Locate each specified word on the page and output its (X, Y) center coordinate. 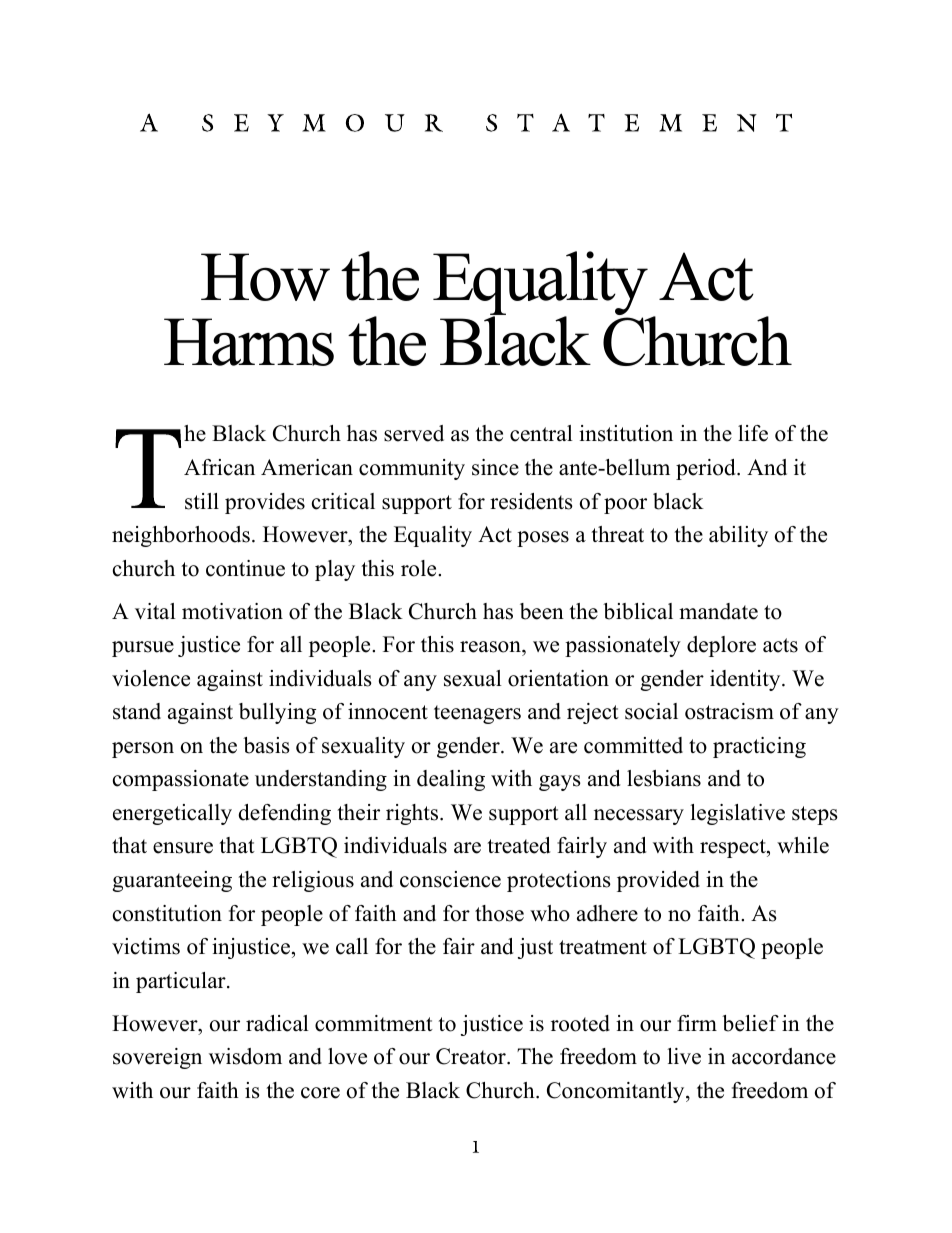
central (541, 433)
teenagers (477, 714)
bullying (277, 713)
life (753, 433)
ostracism (729, 711)
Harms (249, 342)
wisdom (245, 1056)
